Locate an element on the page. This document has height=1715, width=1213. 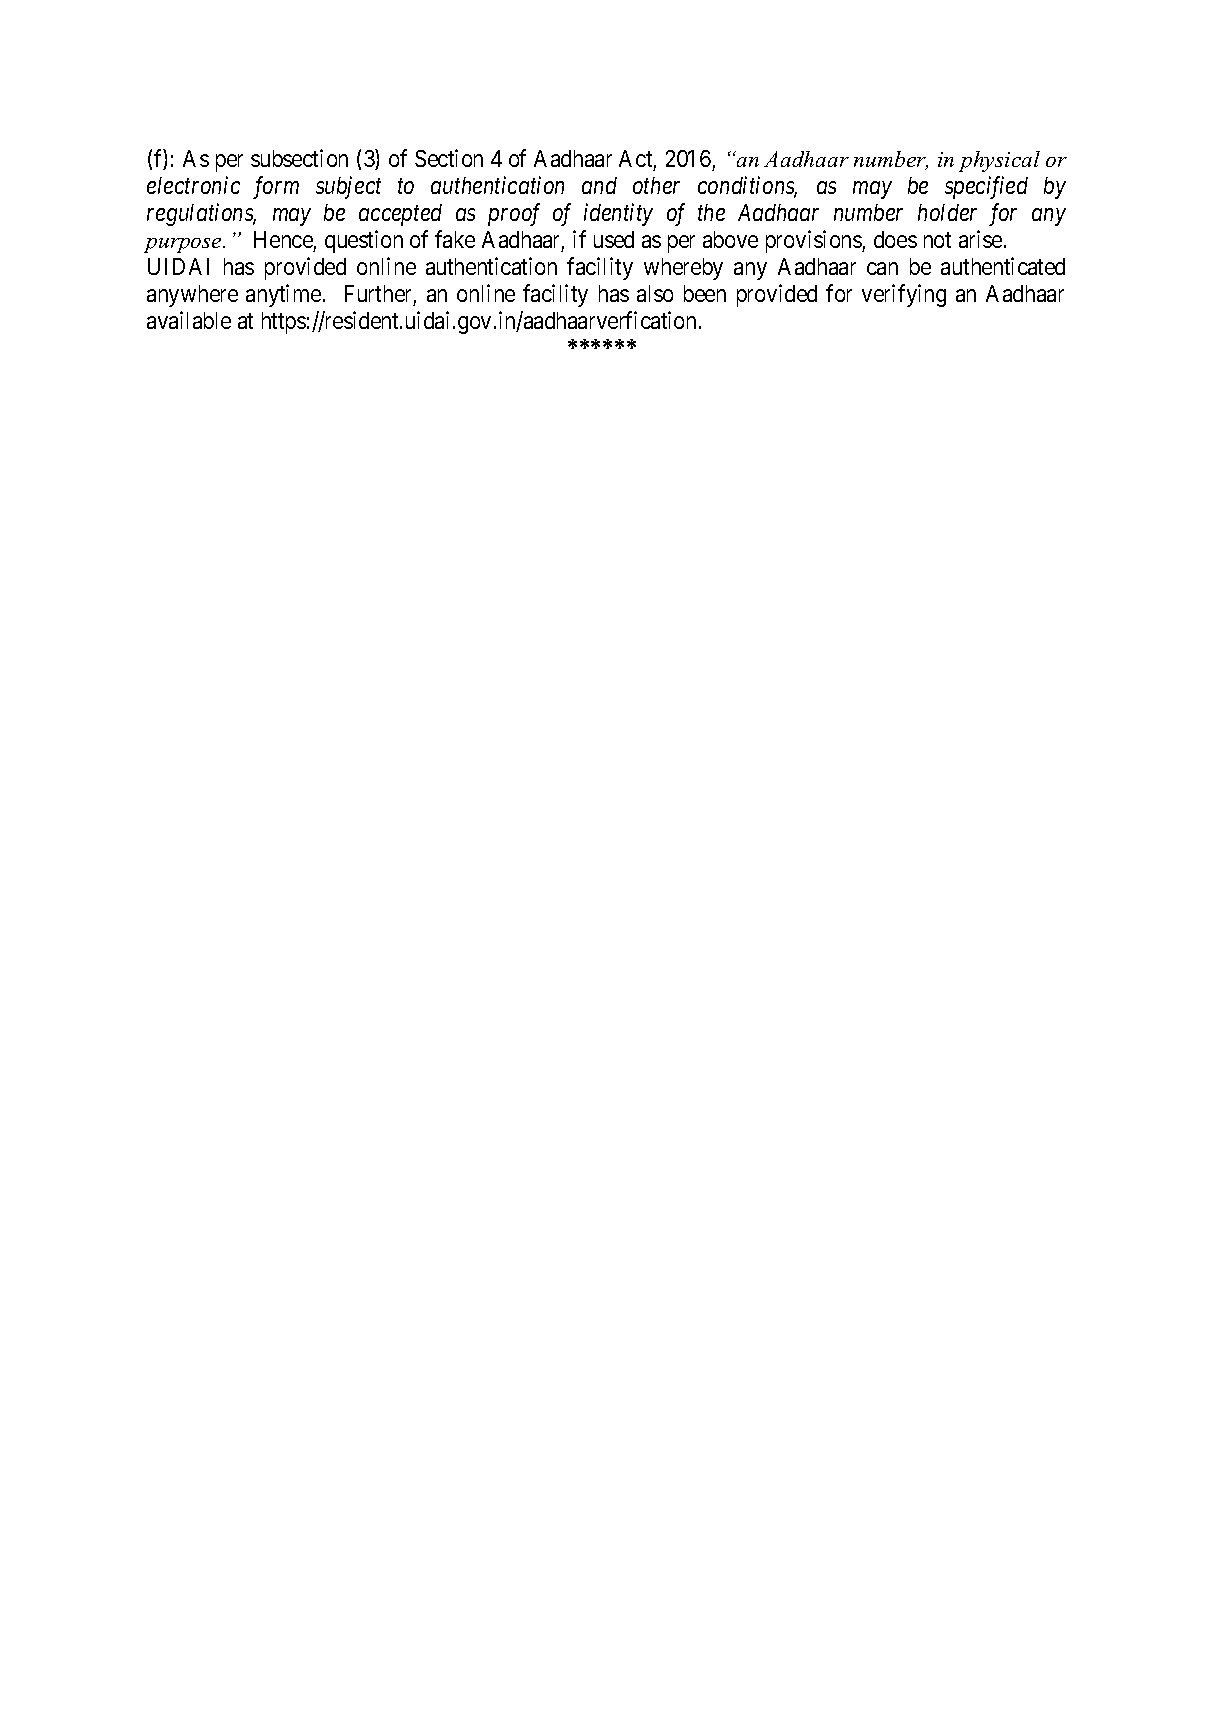
and is located at coordinates (599, 185).
